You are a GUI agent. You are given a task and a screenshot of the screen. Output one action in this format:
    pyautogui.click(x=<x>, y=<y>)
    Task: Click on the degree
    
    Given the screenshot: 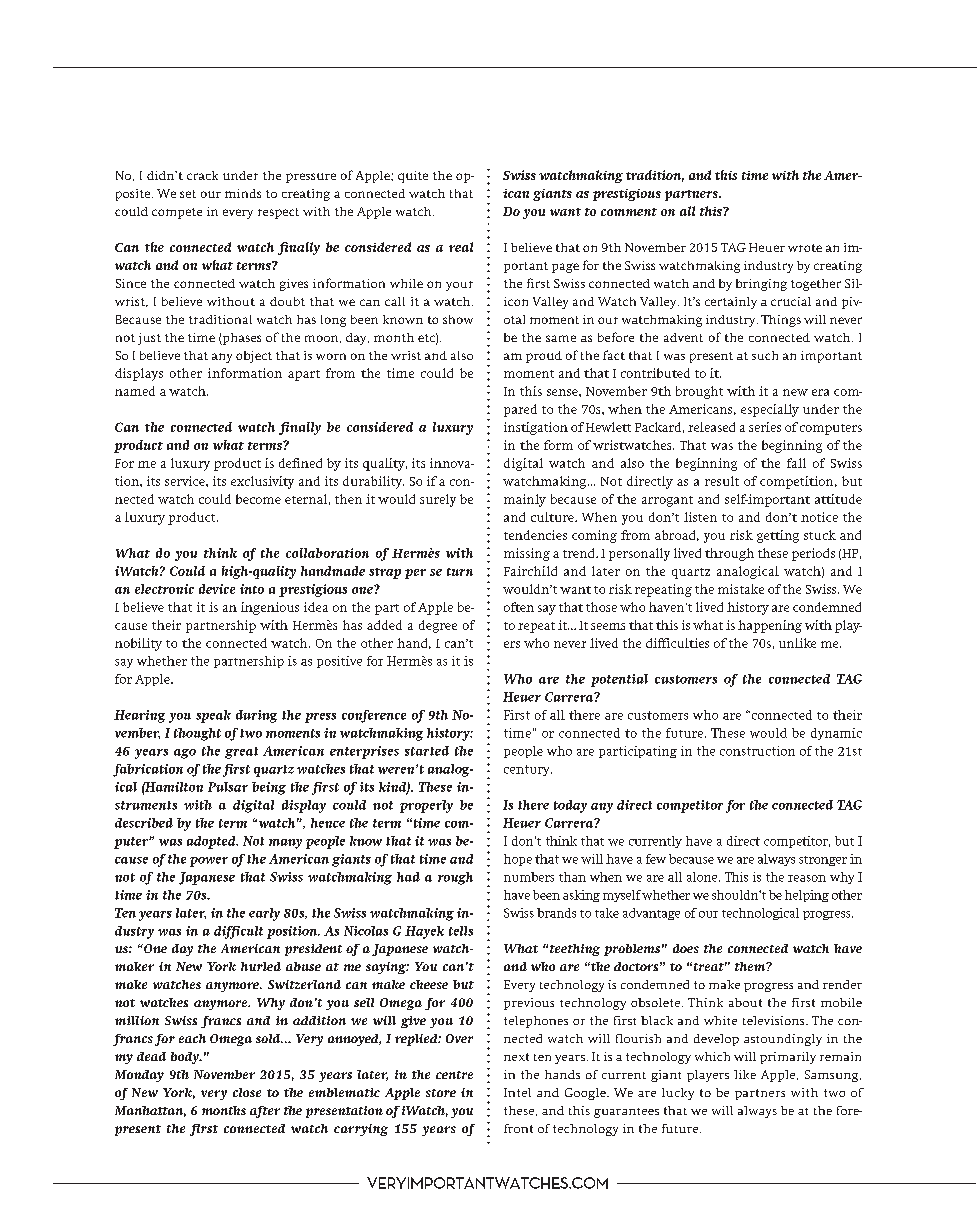 What is the action you would take?
    pyautogui.click(x=438, y=626)
